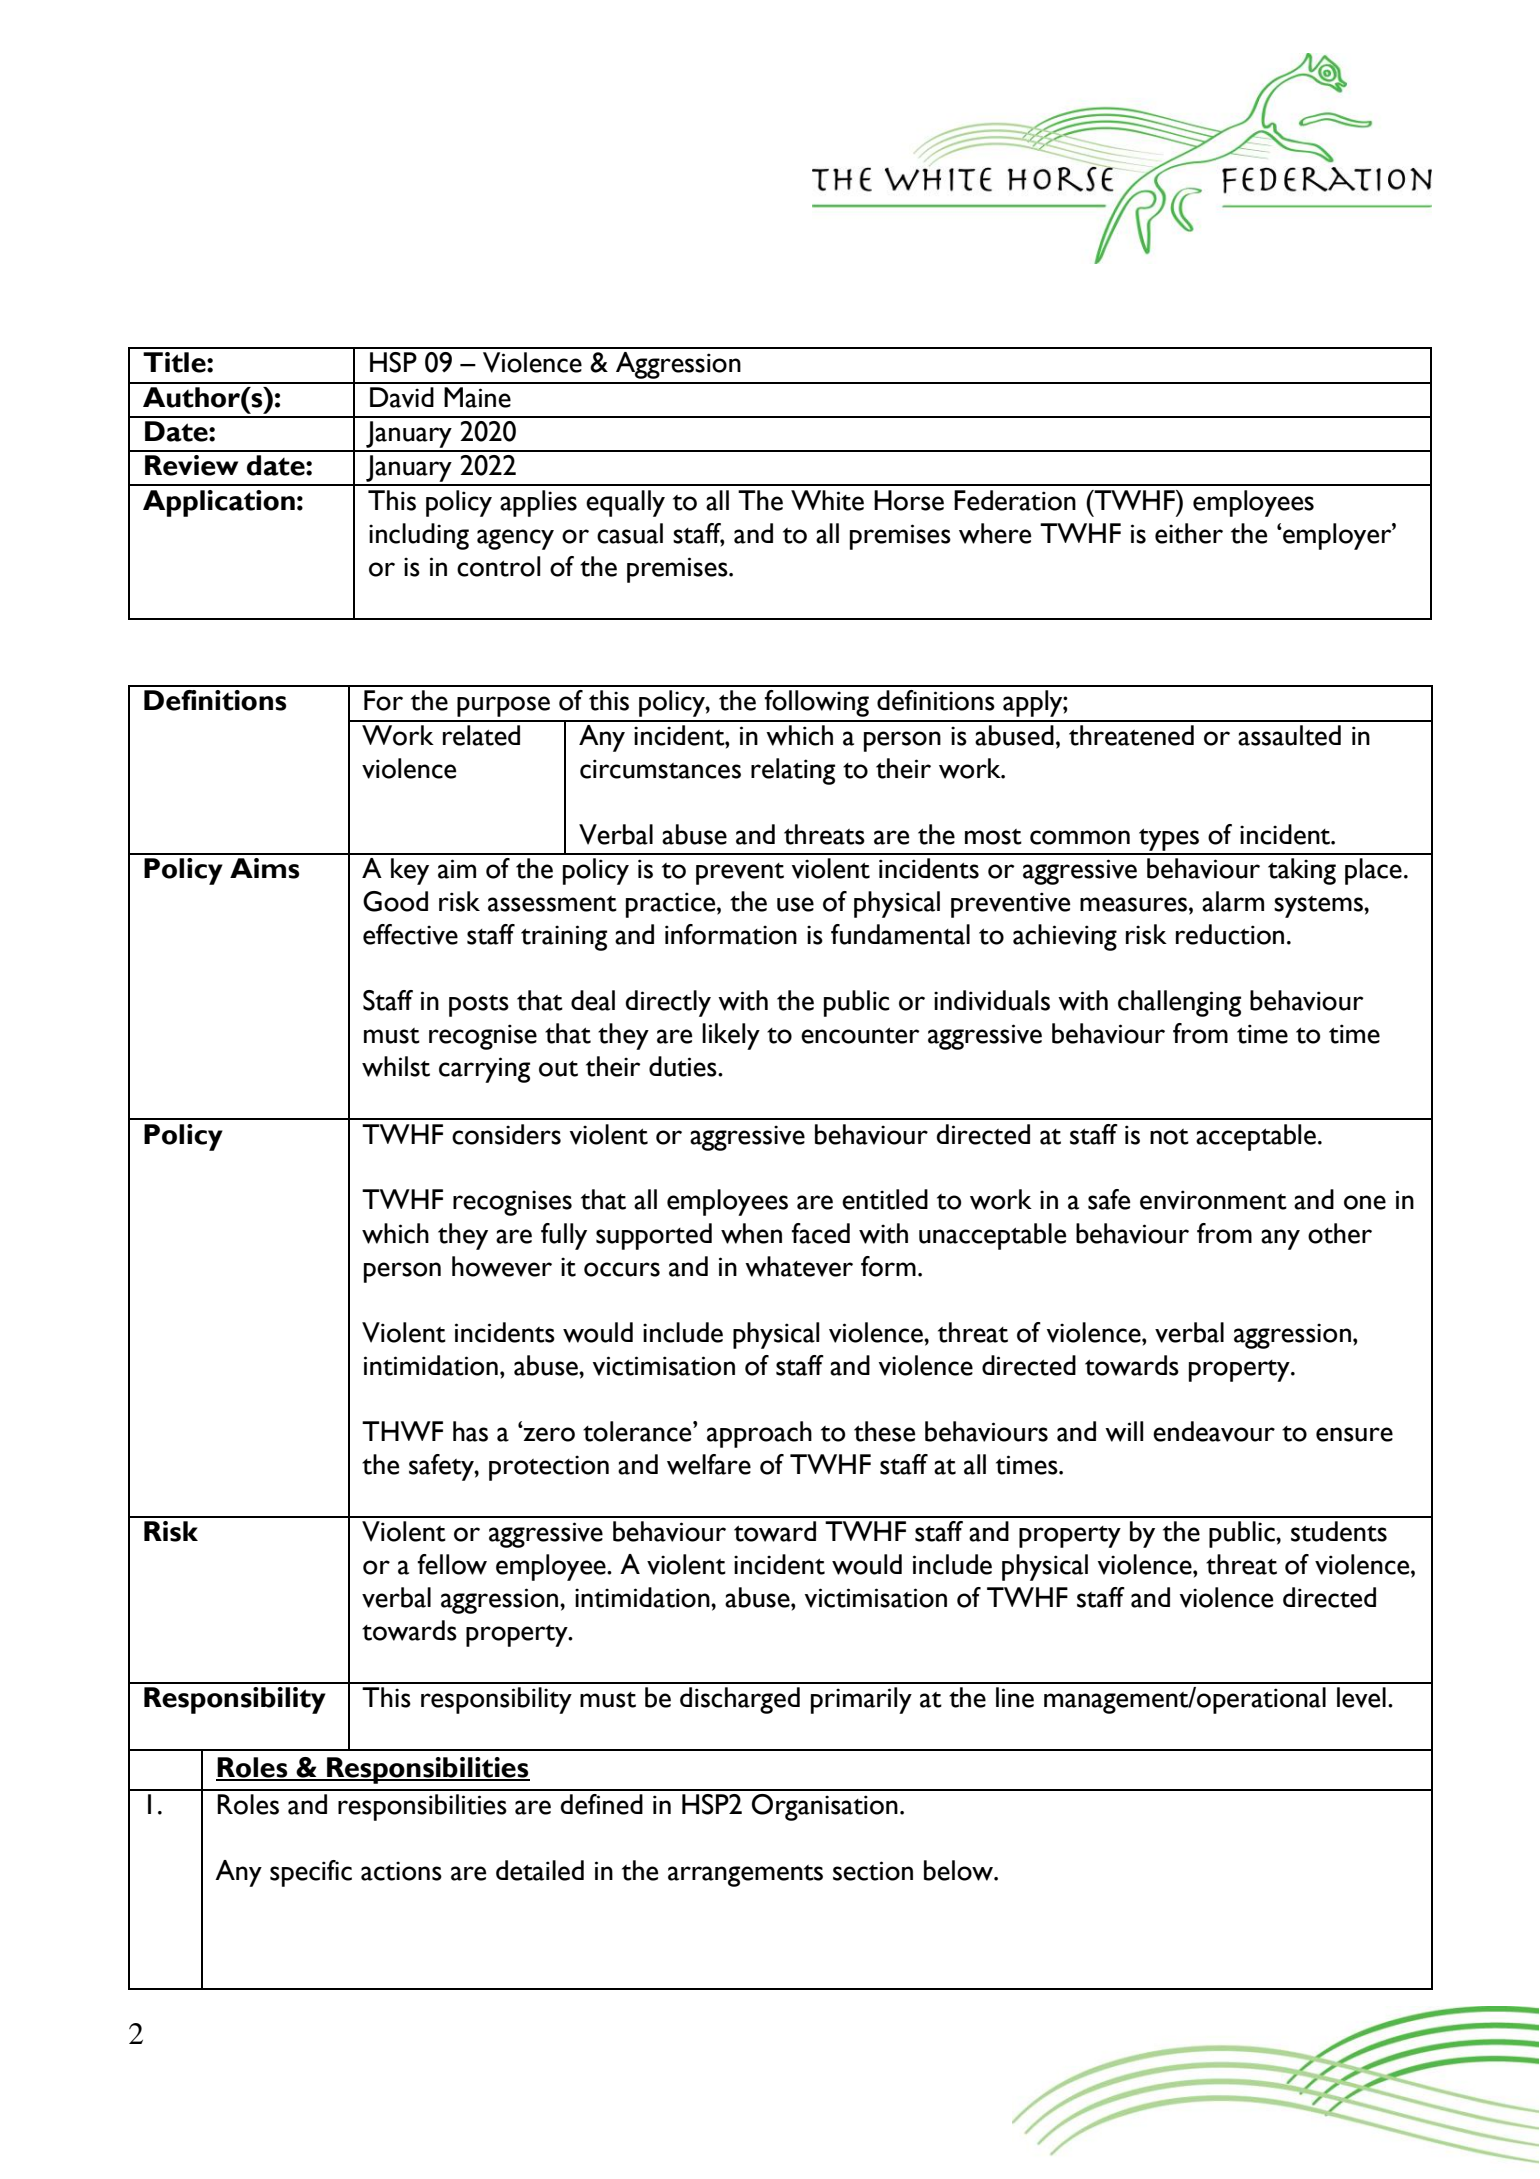  I want to click on students, so click(1339, 1531).
